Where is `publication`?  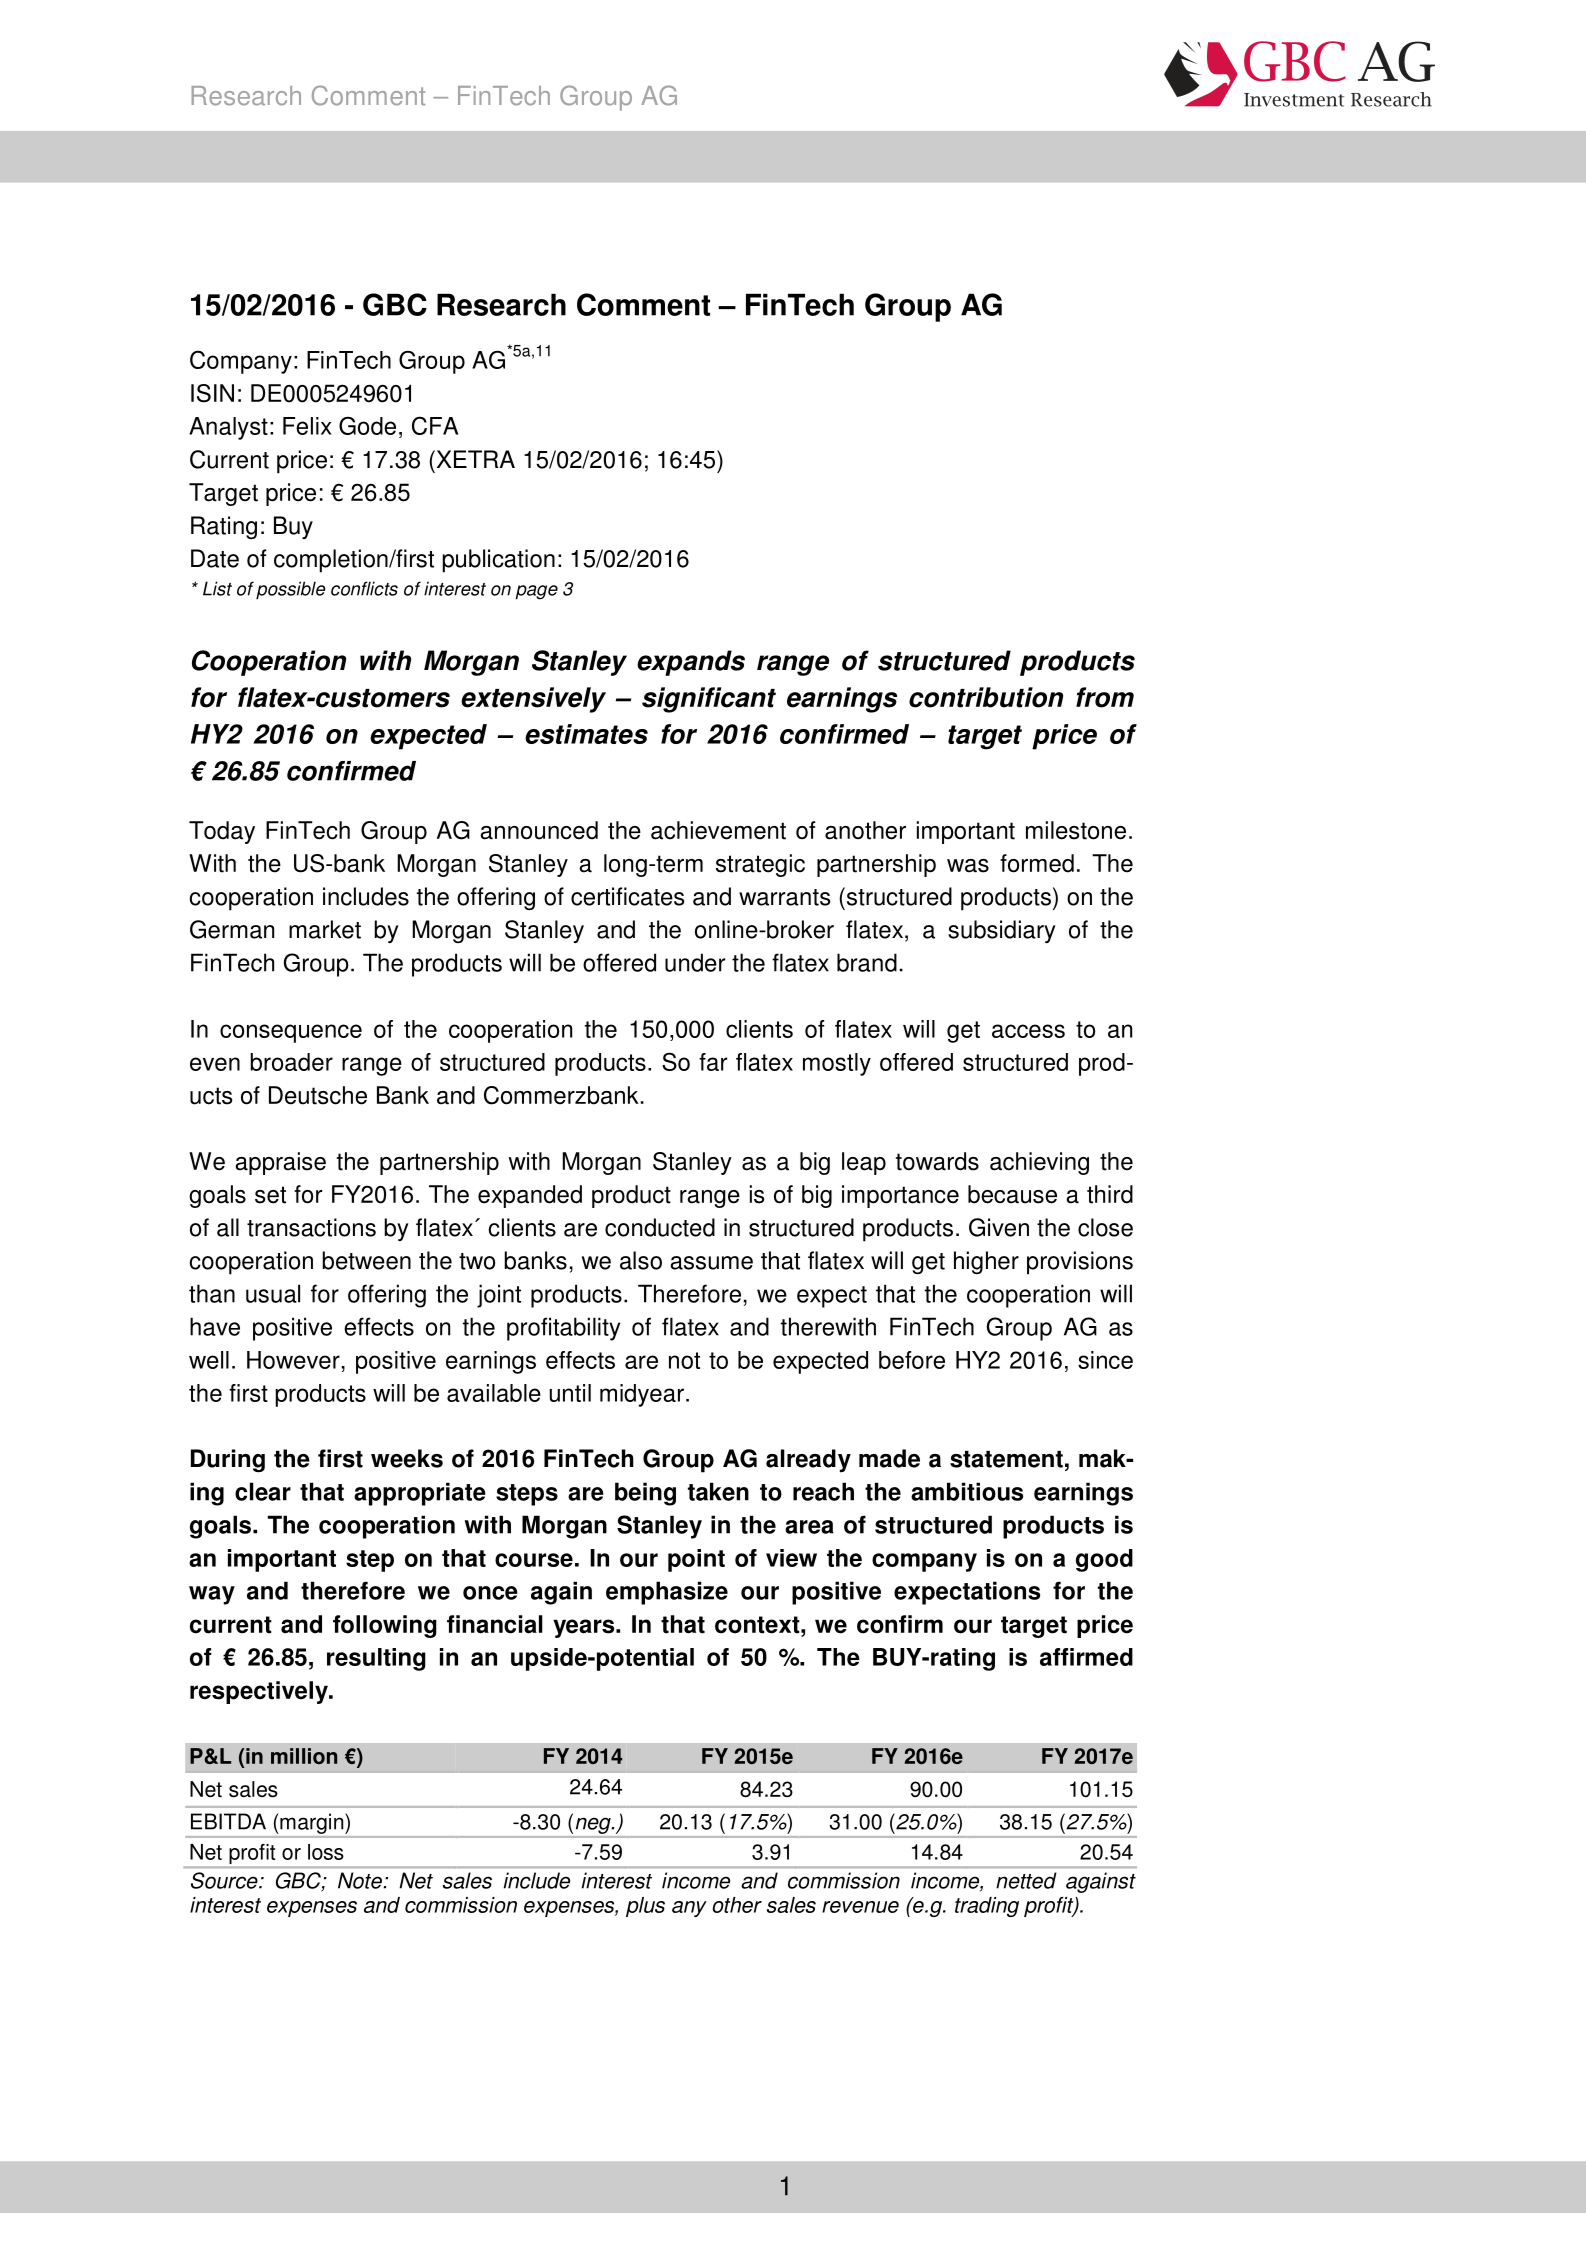
publication is located at coordinates (498, 561).
